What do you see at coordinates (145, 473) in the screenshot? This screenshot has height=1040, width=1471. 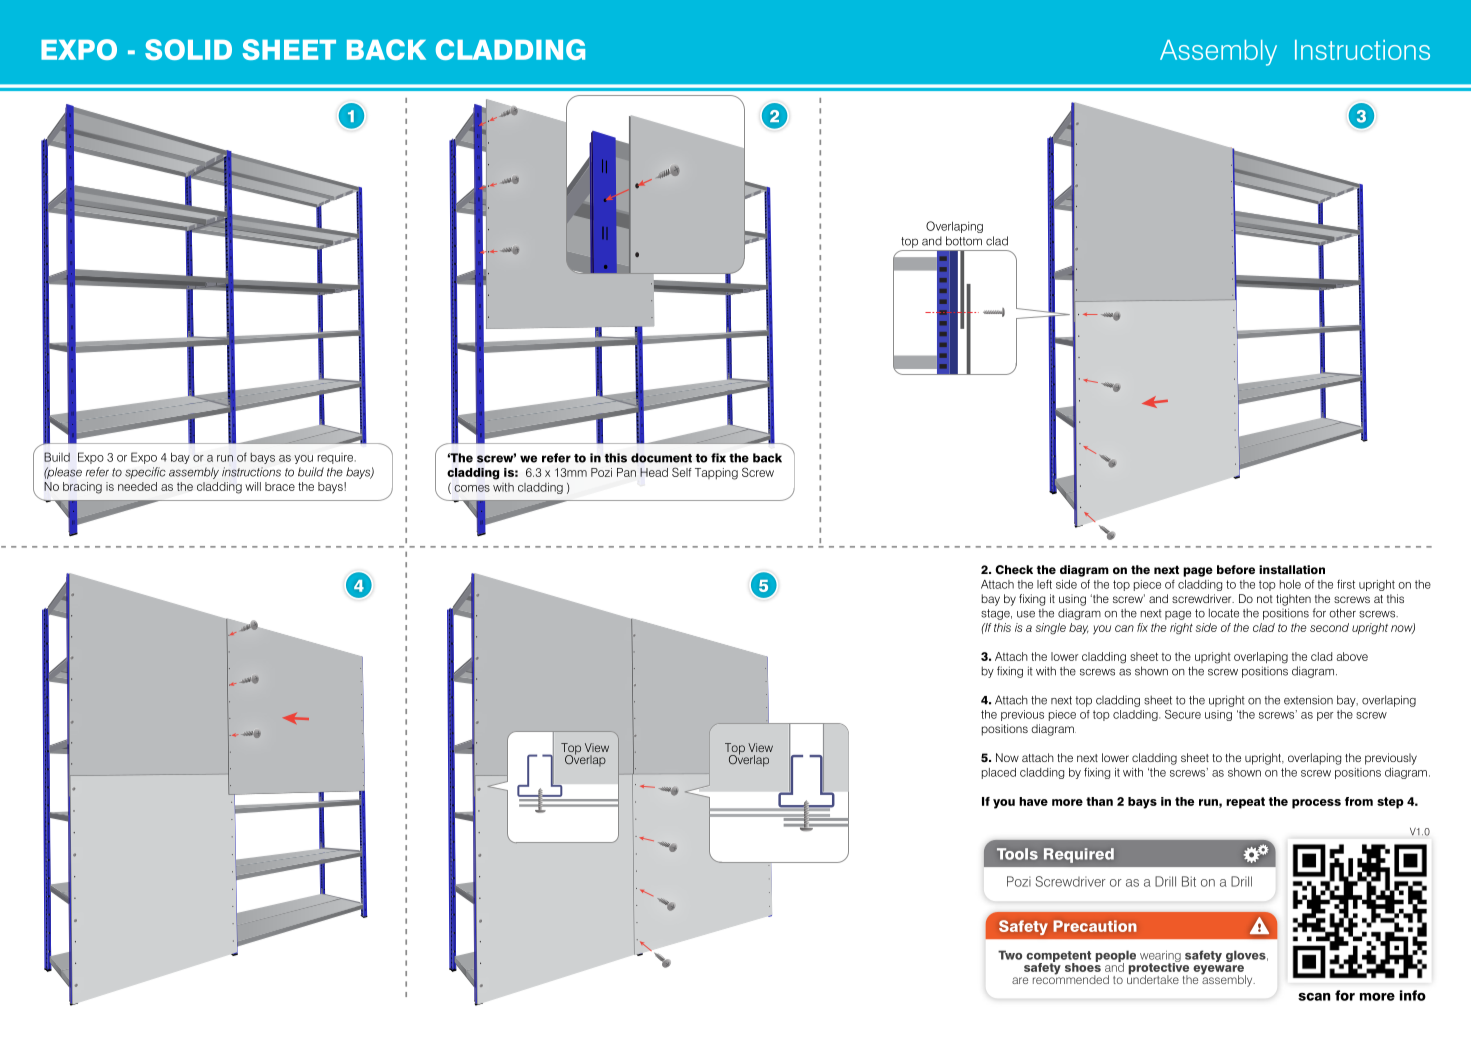 I see `specific` at bounding box center [145, 473].
